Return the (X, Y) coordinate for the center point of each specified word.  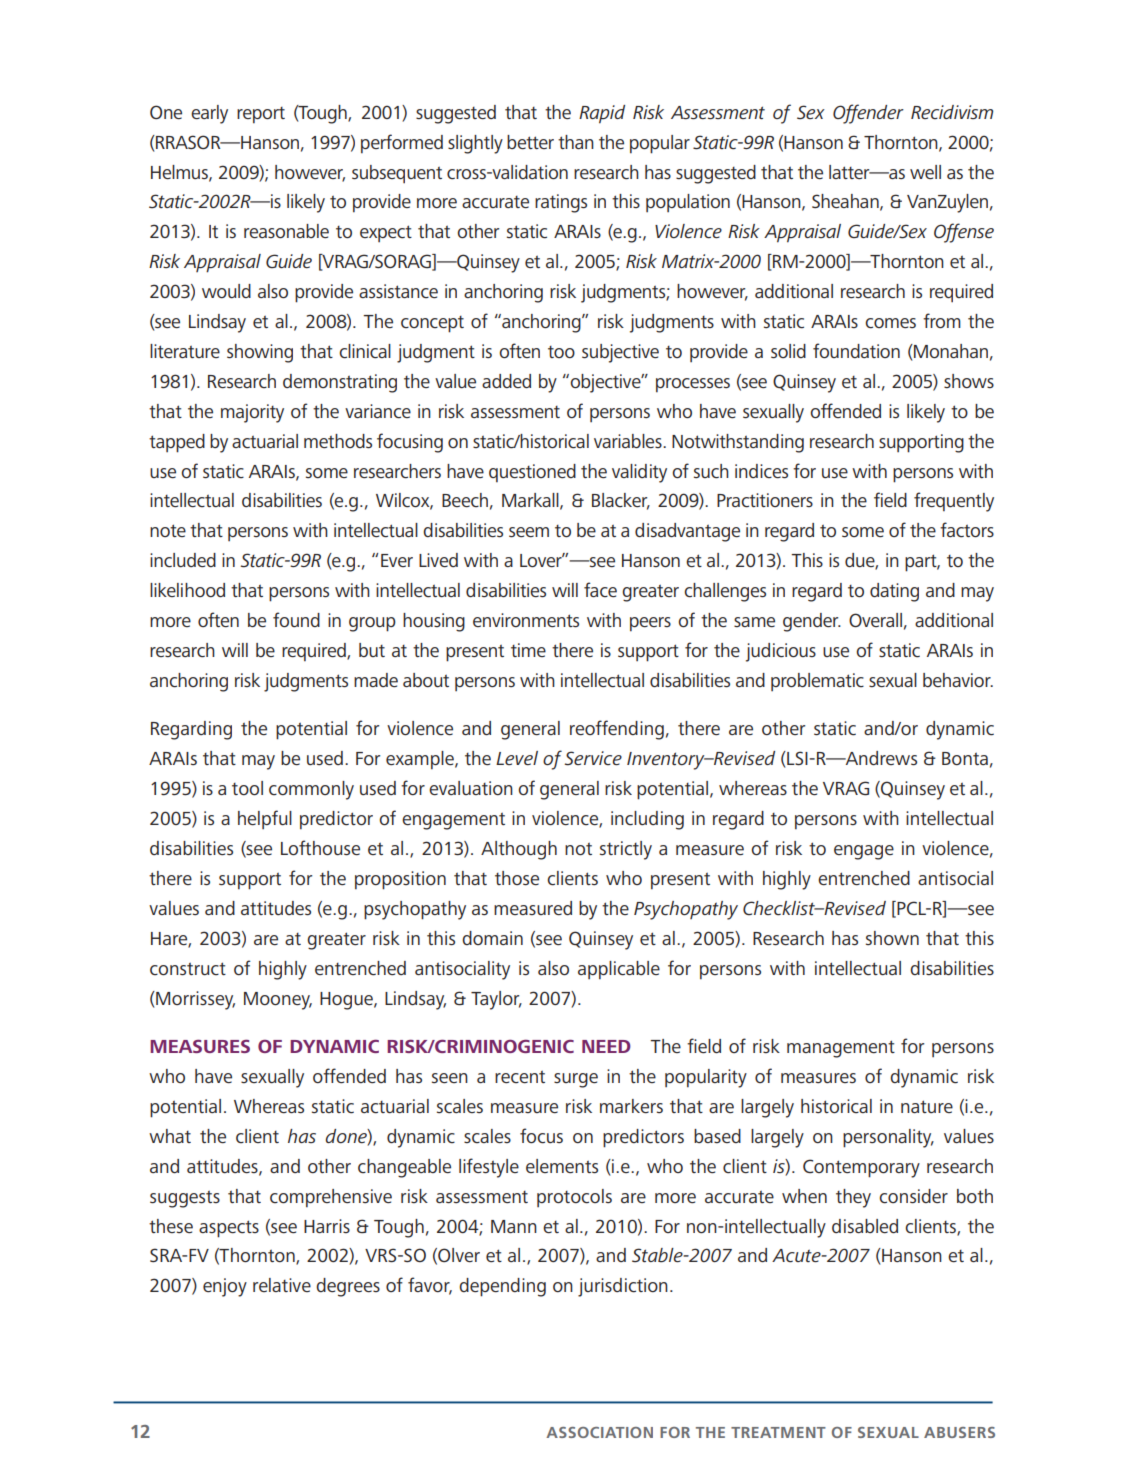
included (183, 560)
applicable (619, 970)
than (576, 142)
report (261, 115)
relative (282, 1285)
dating (894, 592)
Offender (868, 114)
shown (892, 938)
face (600, 589)
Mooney (278, 1001)
